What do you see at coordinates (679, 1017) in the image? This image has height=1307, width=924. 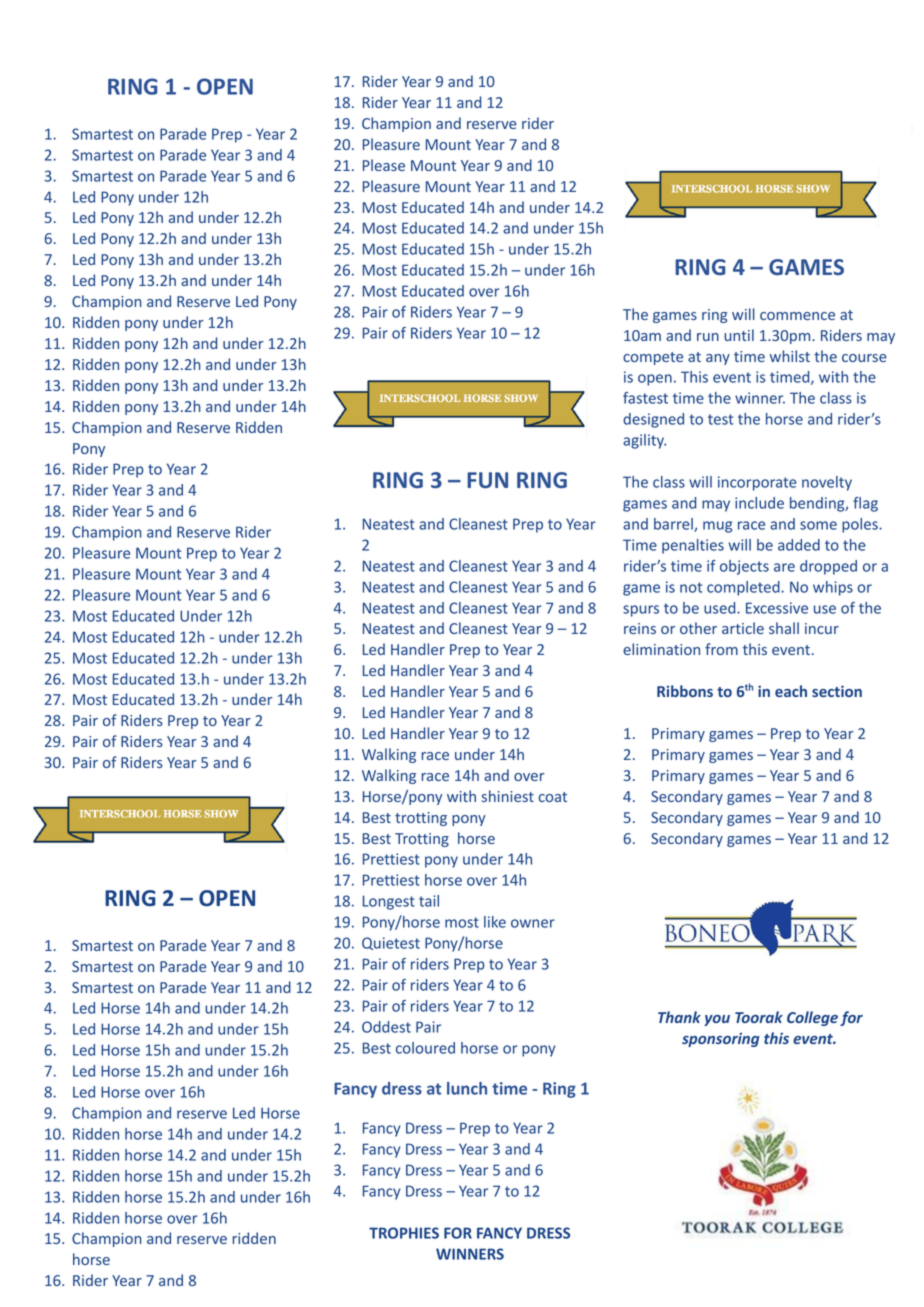 I see `Thank` at bounding box center [679, 1017].
